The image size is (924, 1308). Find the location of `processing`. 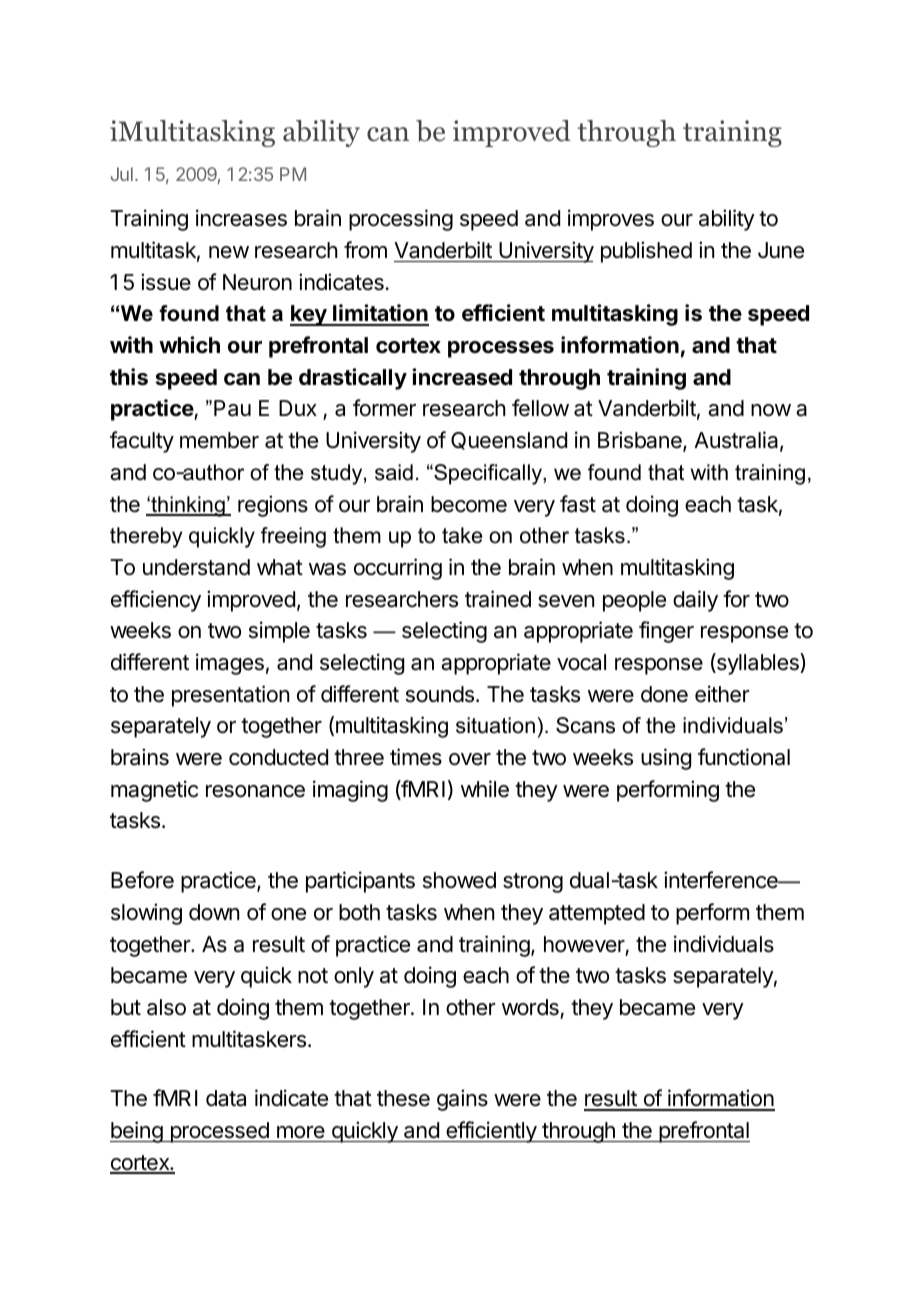

processing is located at coordinates (401, 220).
